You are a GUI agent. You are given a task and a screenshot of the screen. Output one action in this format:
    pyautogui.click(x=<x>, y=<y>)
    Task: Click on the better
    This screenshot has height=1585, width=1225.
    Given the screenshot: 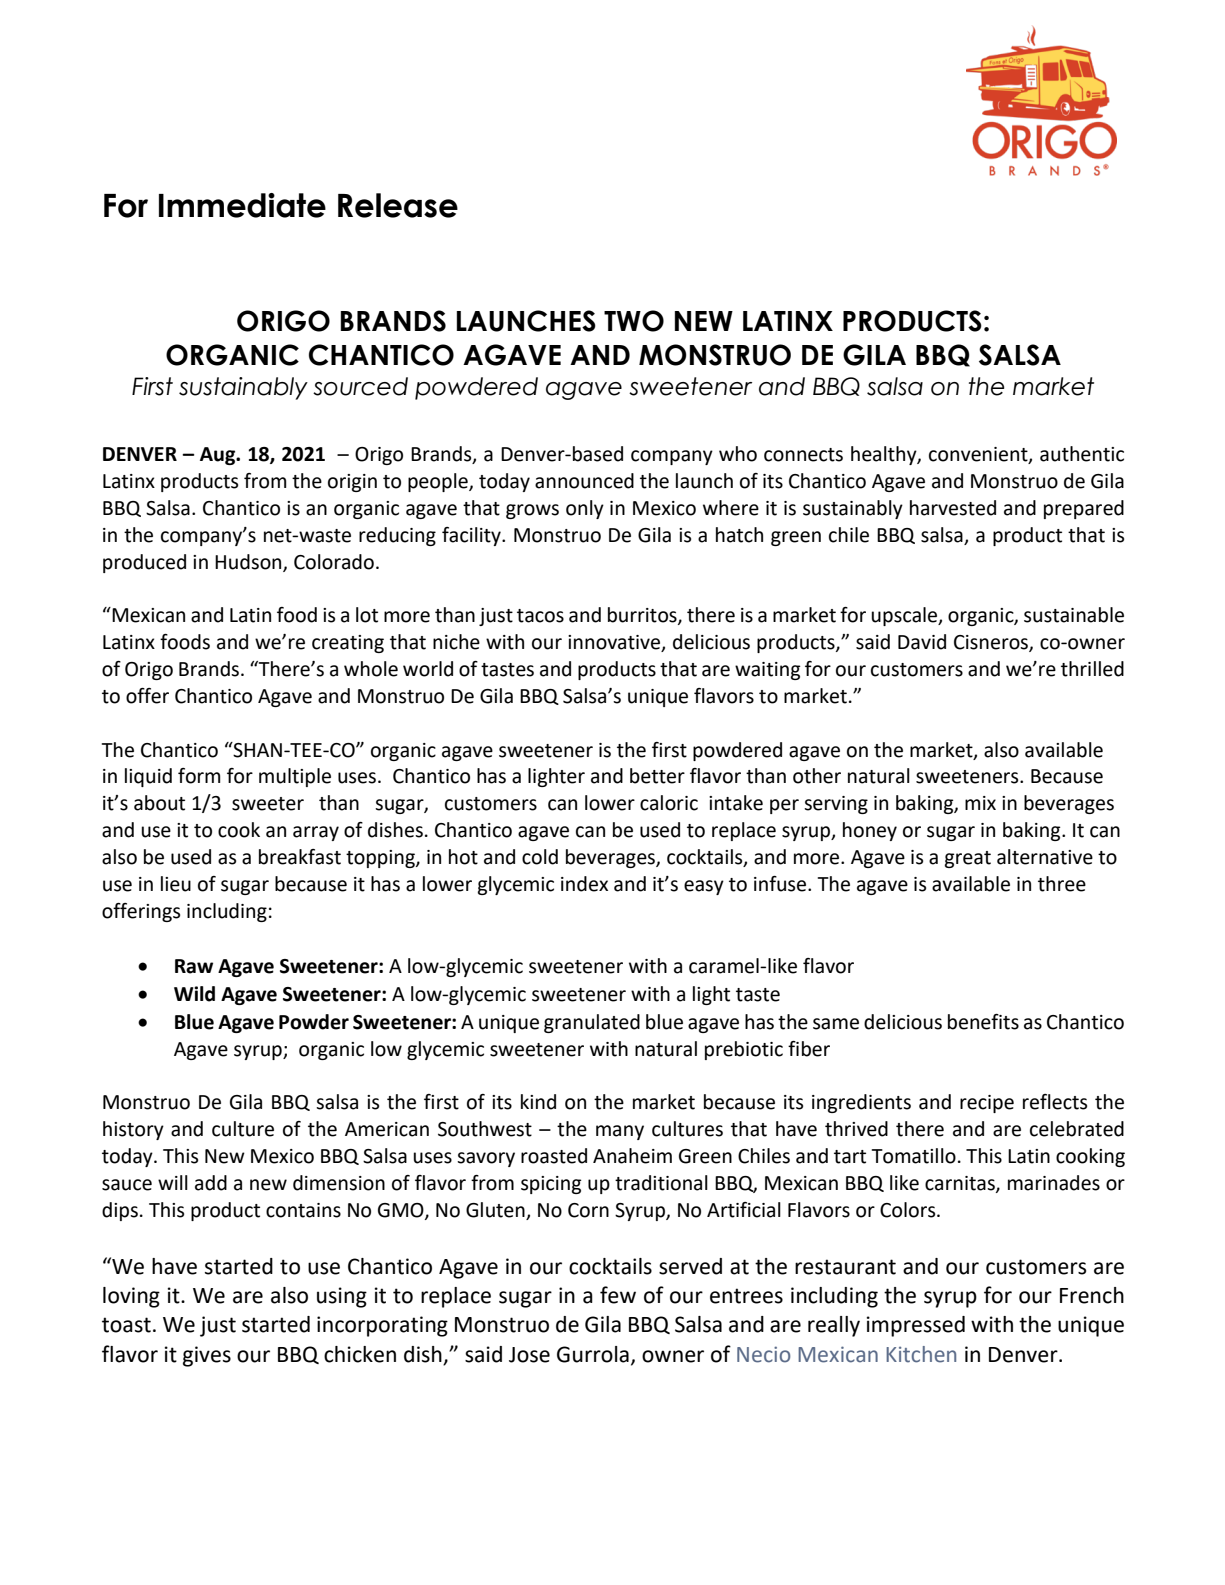 What is the action you would take?
    pyautogui.click(x=657, y=776)
